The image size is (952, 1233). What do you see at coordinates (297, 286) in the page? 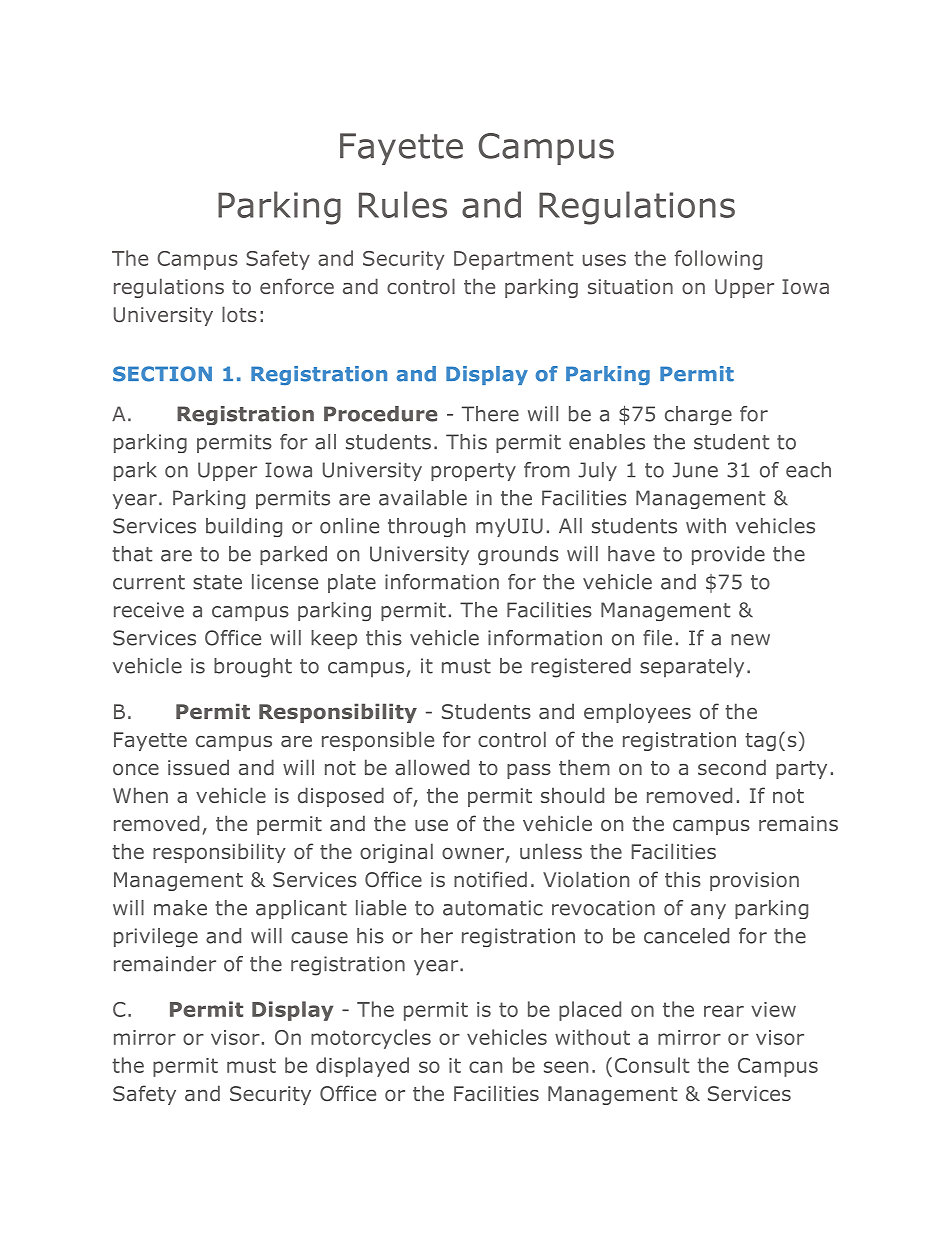
I see `enforce` at bounding box center [297, 286].
